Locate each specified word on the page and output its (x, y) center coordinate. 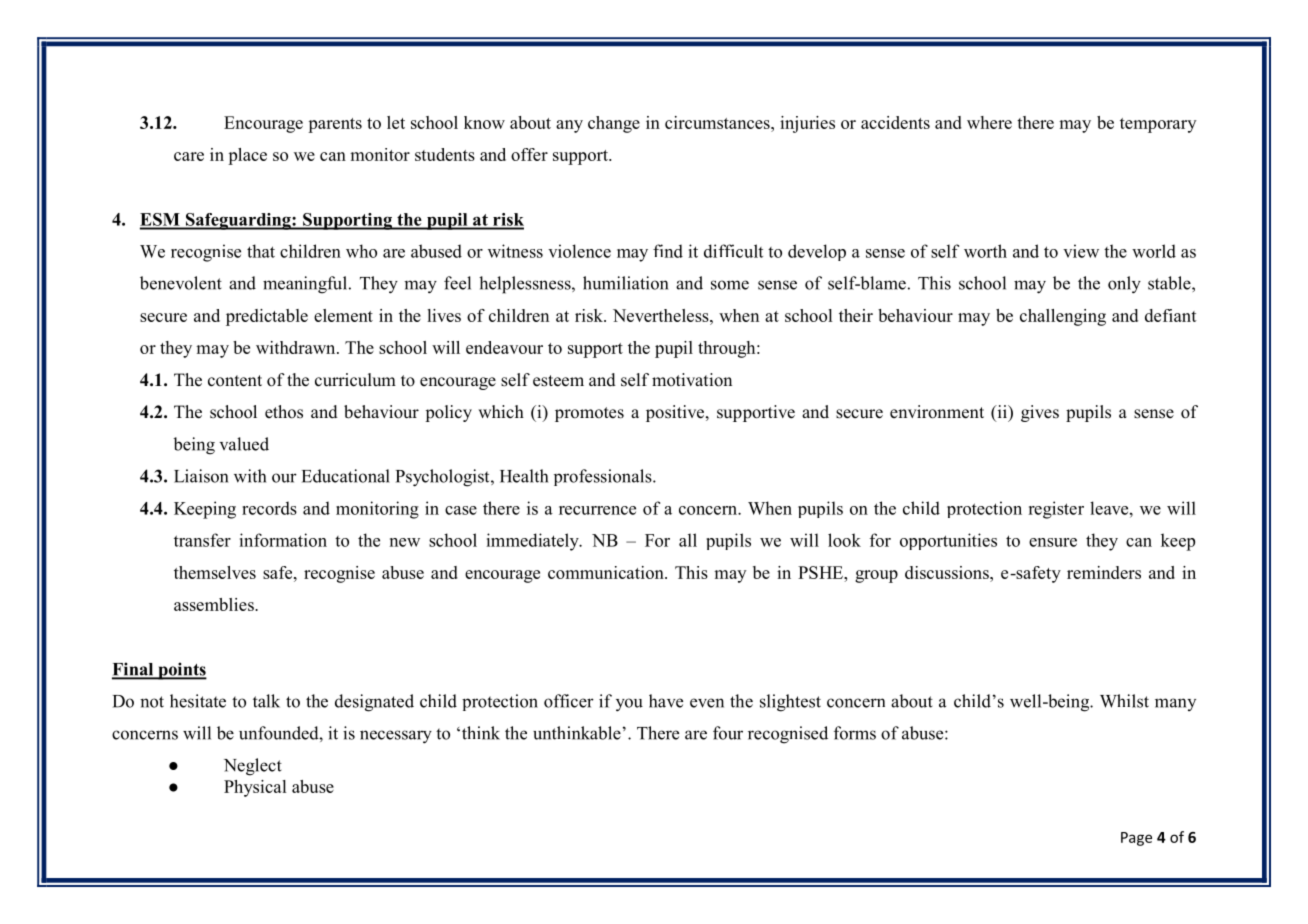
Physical (255, 788)
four (728, 733)
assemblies (215, 604)
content (235, 381)
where (989, 122)
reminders (1104, 572)
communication (607, 572)
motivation (692, 380)
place (247, 156)
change (614, 124)
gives (1040, 413)
